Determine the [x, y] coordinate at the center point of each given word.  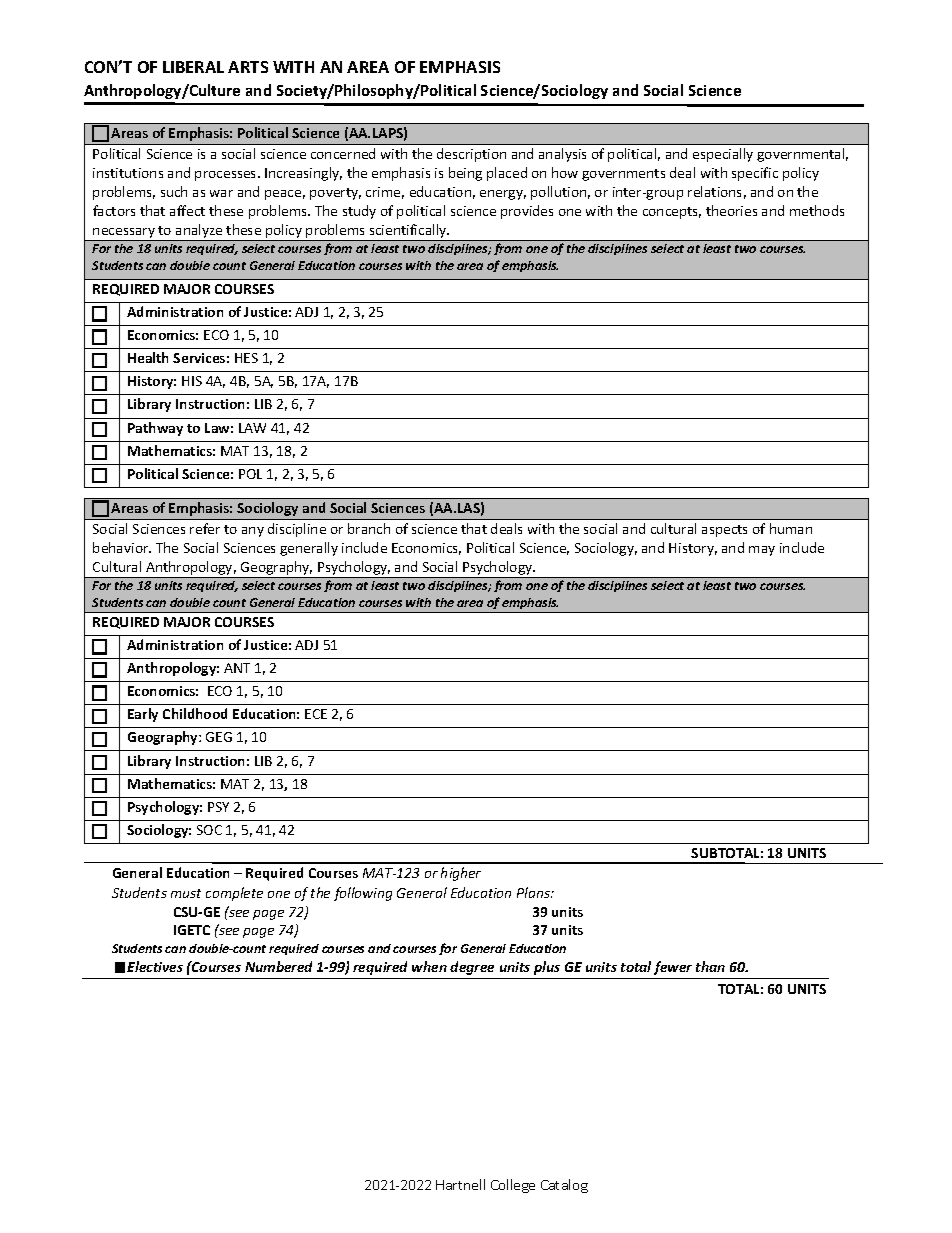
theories [731, 210]
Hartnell [460, 1184]
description [471, 155]
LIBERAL [193, 67]
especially [723, 155]
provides [527, 212]
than [710, 966]
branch [369, 528]
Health [148, 357]
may [762, 551]
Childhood [195, 713]
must [186, 893]
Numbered [278, 966]
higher [461, 874]
